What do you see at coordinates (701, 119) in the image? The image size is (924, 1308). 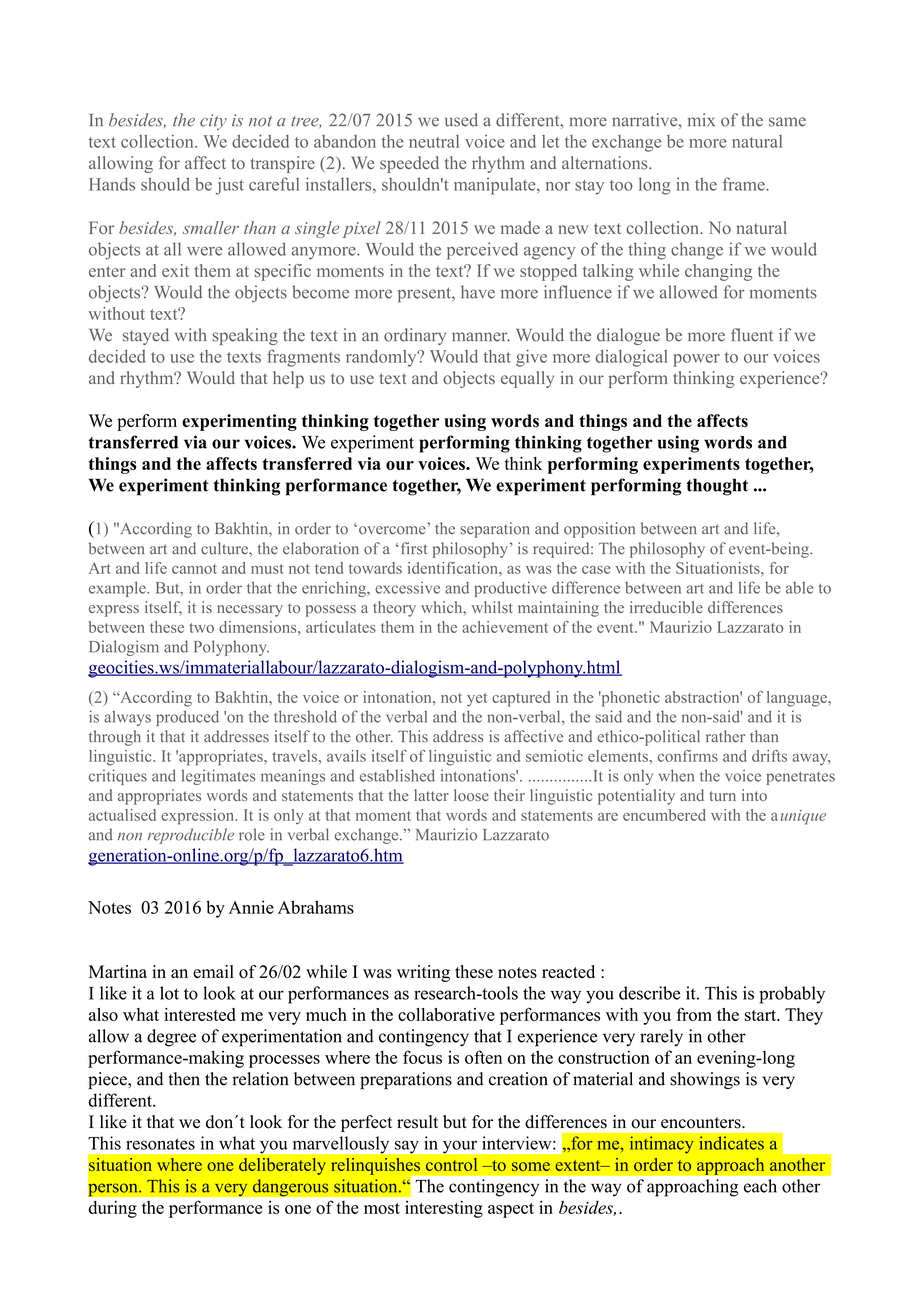 I see `mix` at bounding box center [701, 119].
